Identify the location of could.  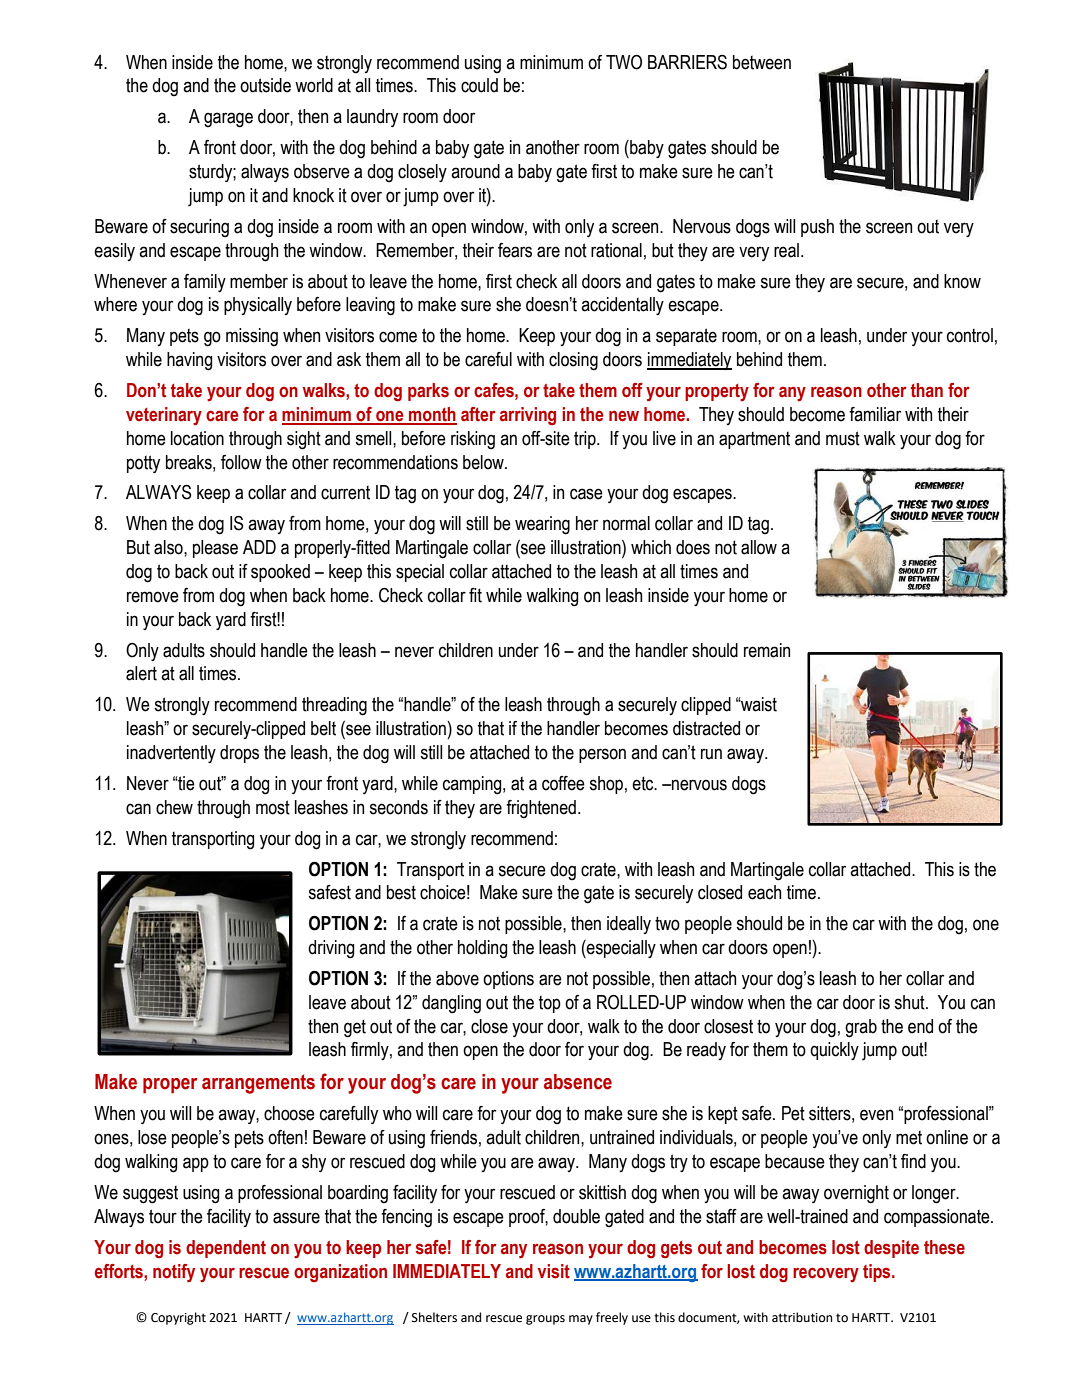
(479, 85).
